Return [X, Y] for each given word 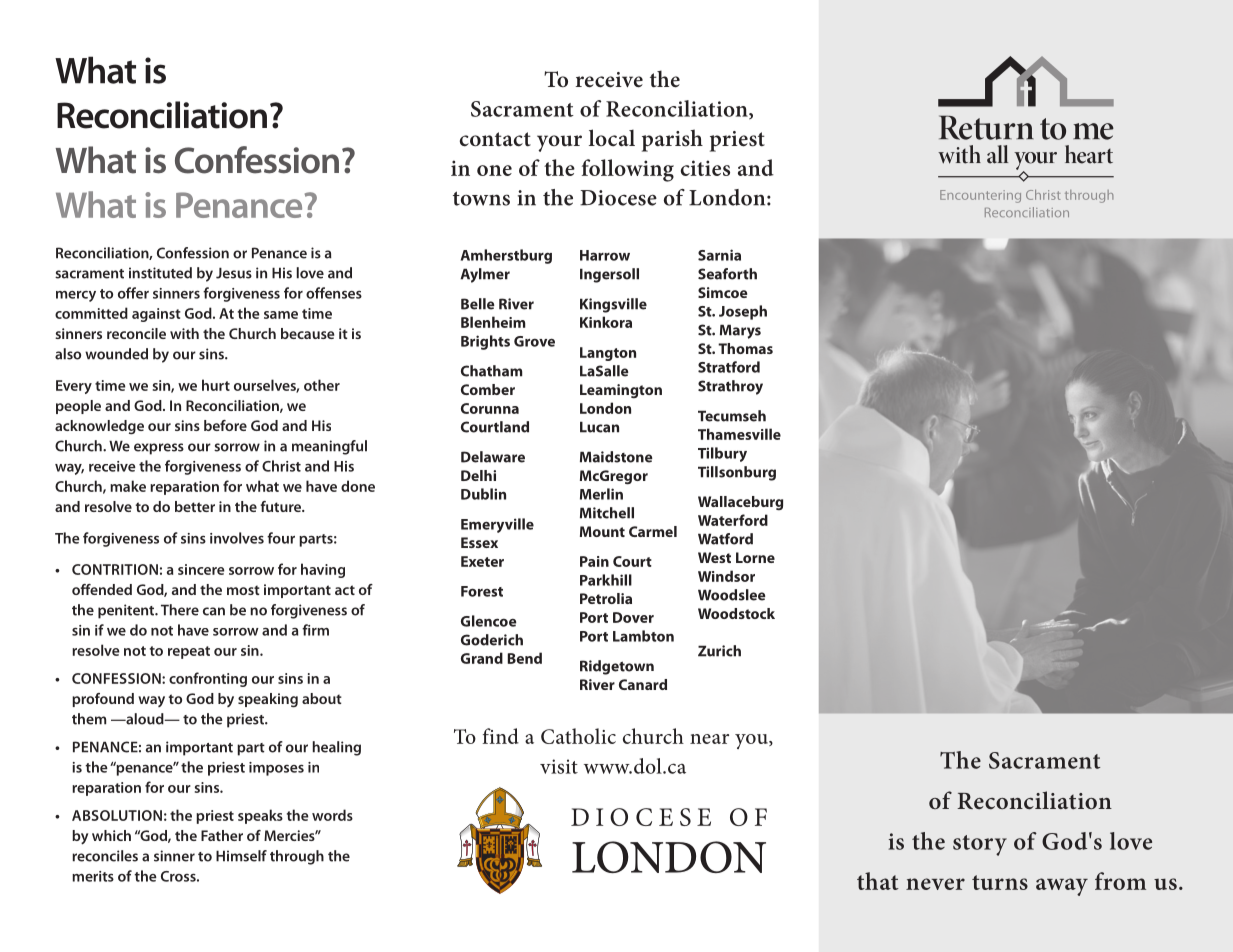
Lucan [599, 427]
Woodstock [736, 613]
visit [559, 766]
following [628, 170]
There [180, 610]
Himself [241, 856]
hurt [216, 385]
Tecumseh [732, 416]
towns [481, 198]
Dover [633, 617]
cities [705, 168]
